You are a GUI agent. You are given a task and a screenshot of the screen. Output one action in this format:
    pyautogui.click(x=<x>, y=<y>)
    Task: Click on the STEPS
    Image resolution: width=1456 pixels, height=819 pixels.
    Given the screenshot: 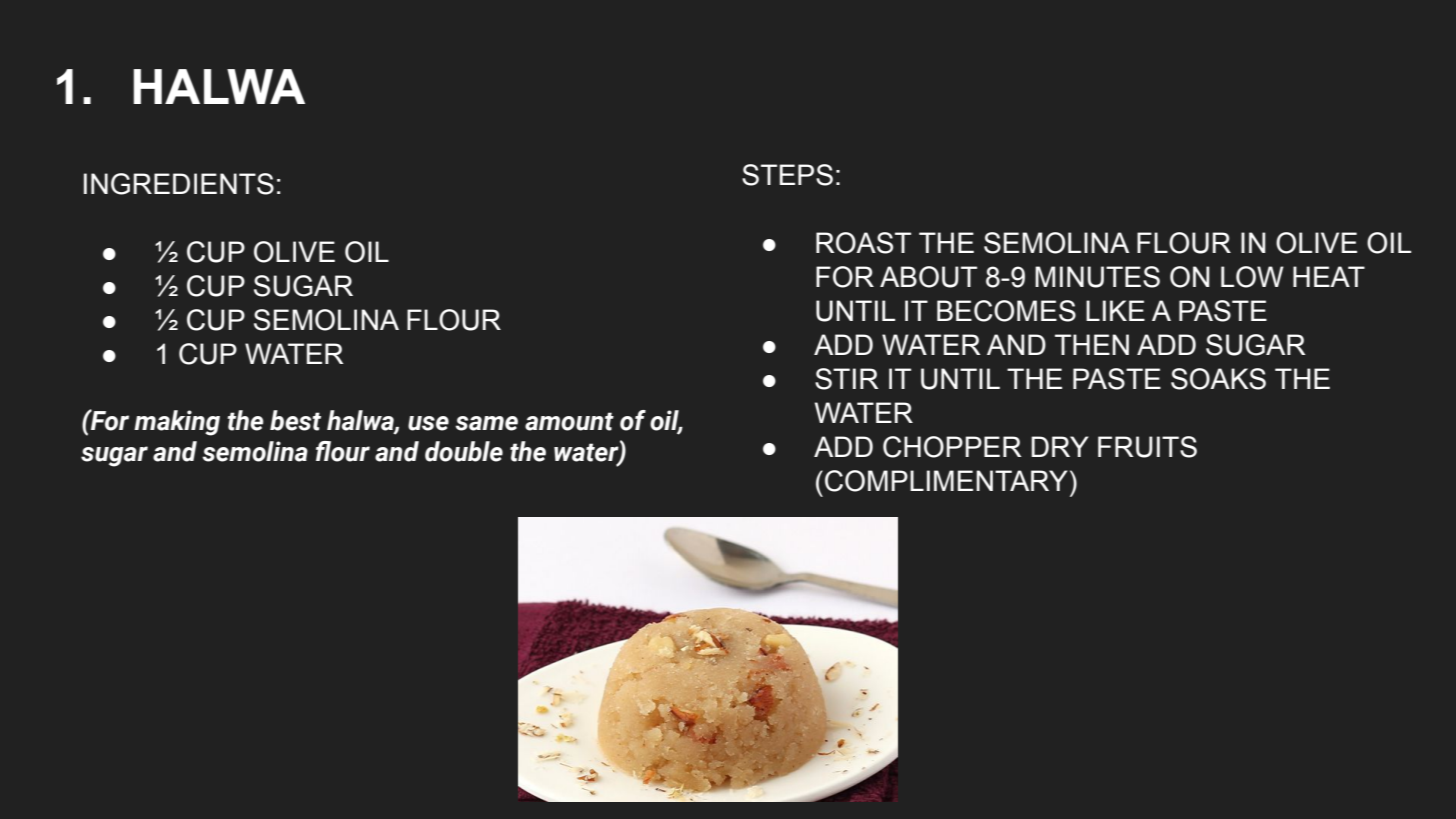 What is the action you would take?
    pyautogui.click(x=787, y=175)
